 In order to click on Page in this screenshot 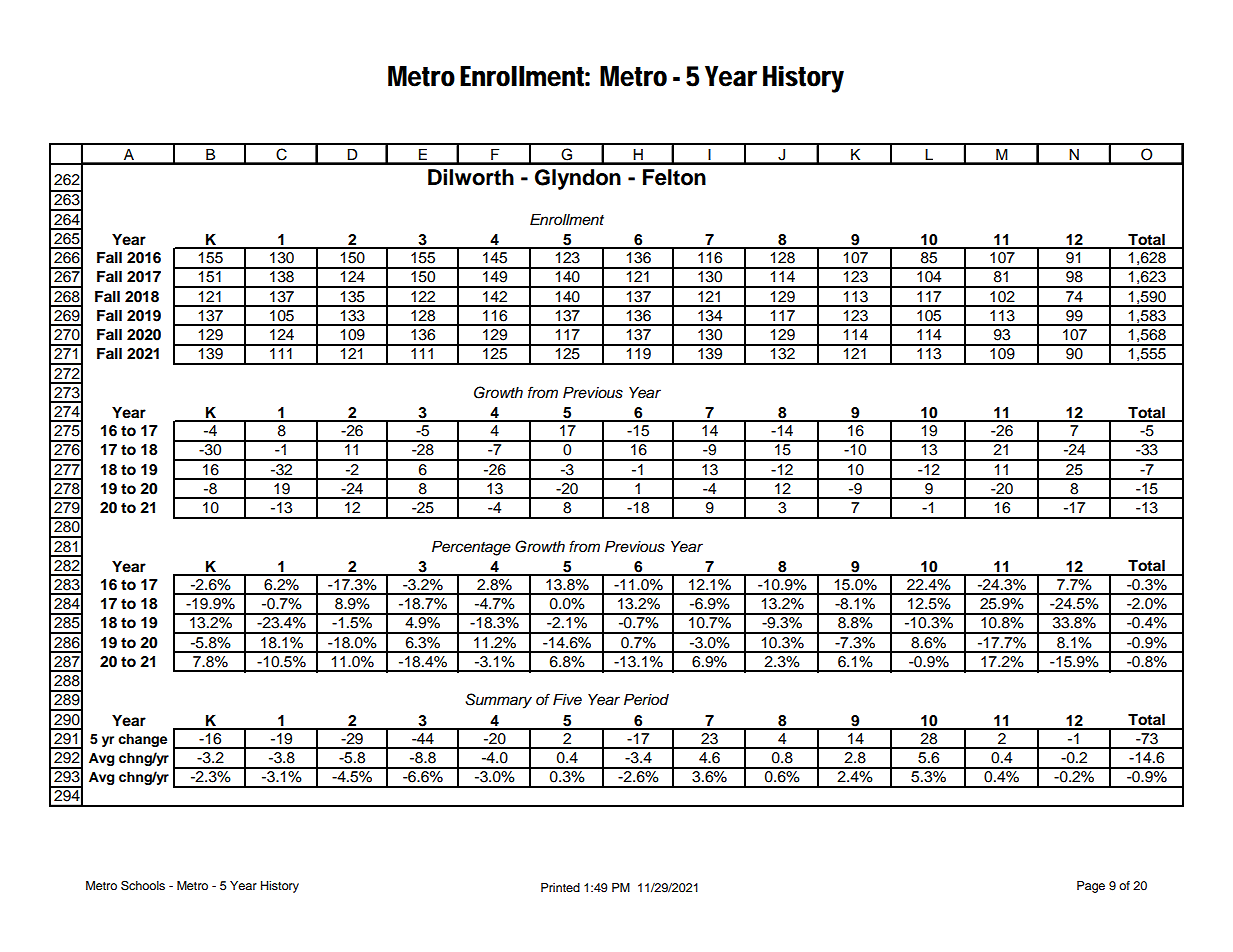, I will do `click(1091, 887)`.
